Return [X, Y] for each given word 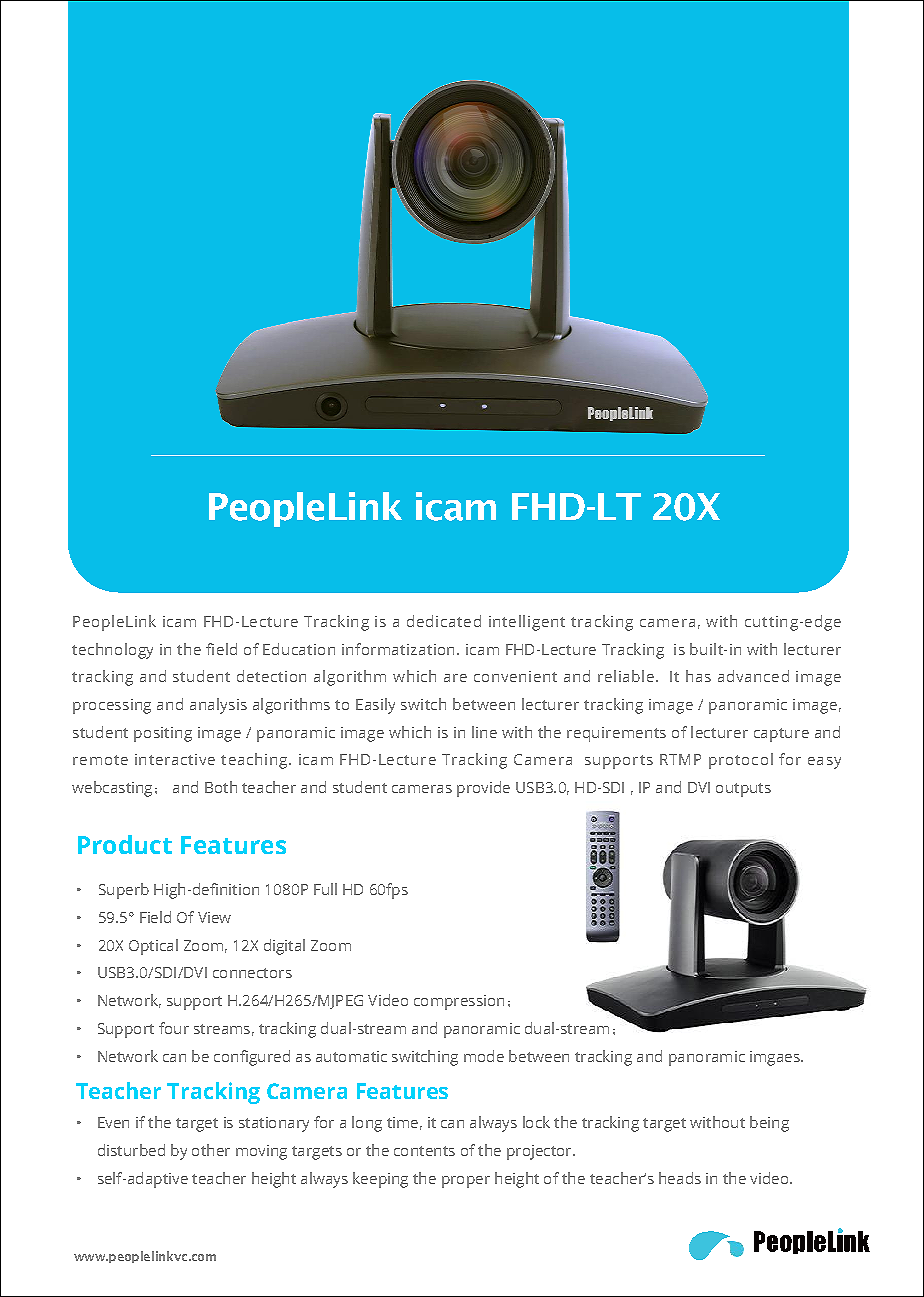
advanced [753, 676]
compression [459, 1002]
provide [483, 789]
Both [221, 787]
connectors [252, 973]
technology [112, 651]
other [211, 1150]
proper [466, 1182]
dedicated [444, 621]
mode [484, 1056]
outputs [743, 790]
